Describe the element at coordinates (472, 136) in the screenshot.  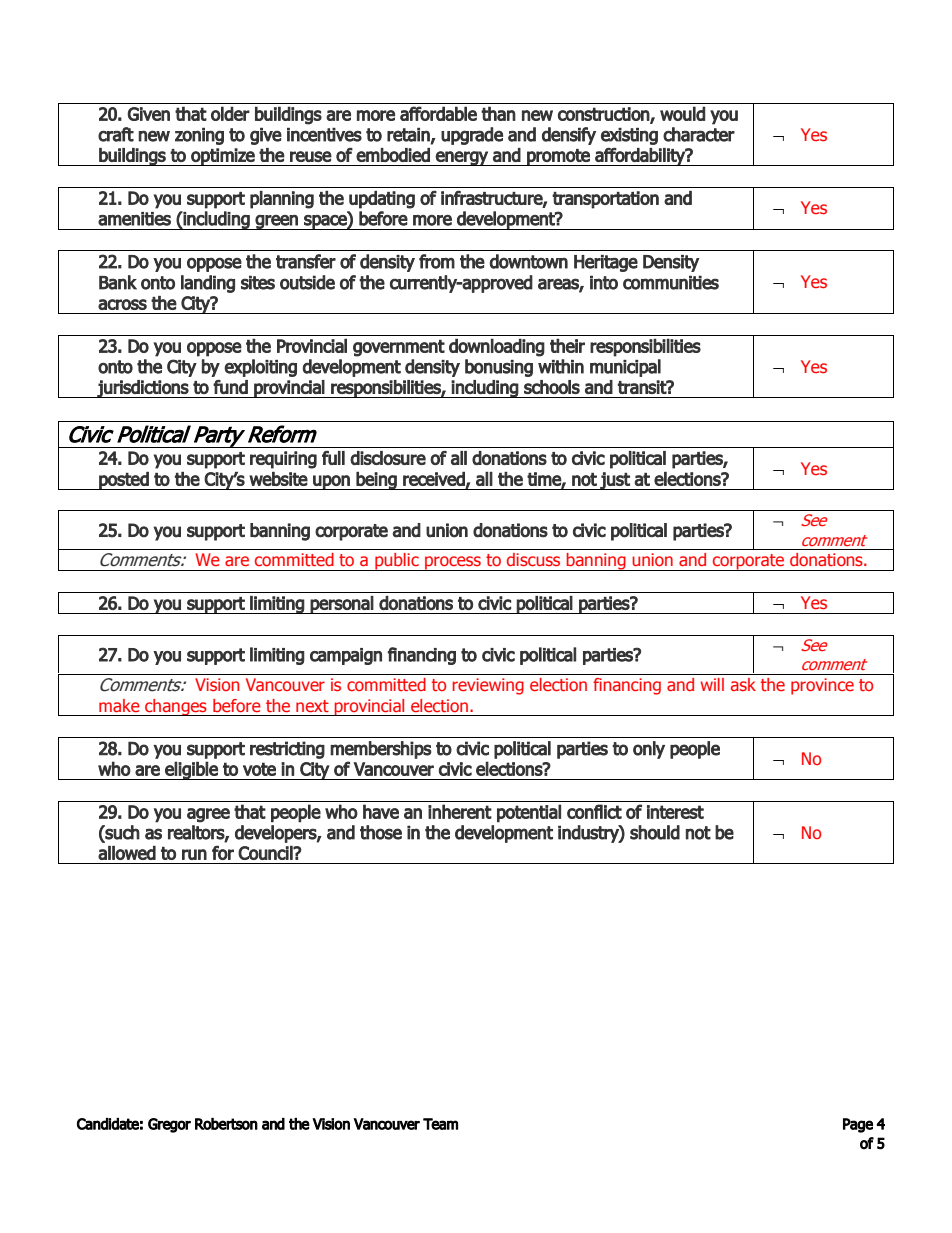
I see `upgrade` at that location.
